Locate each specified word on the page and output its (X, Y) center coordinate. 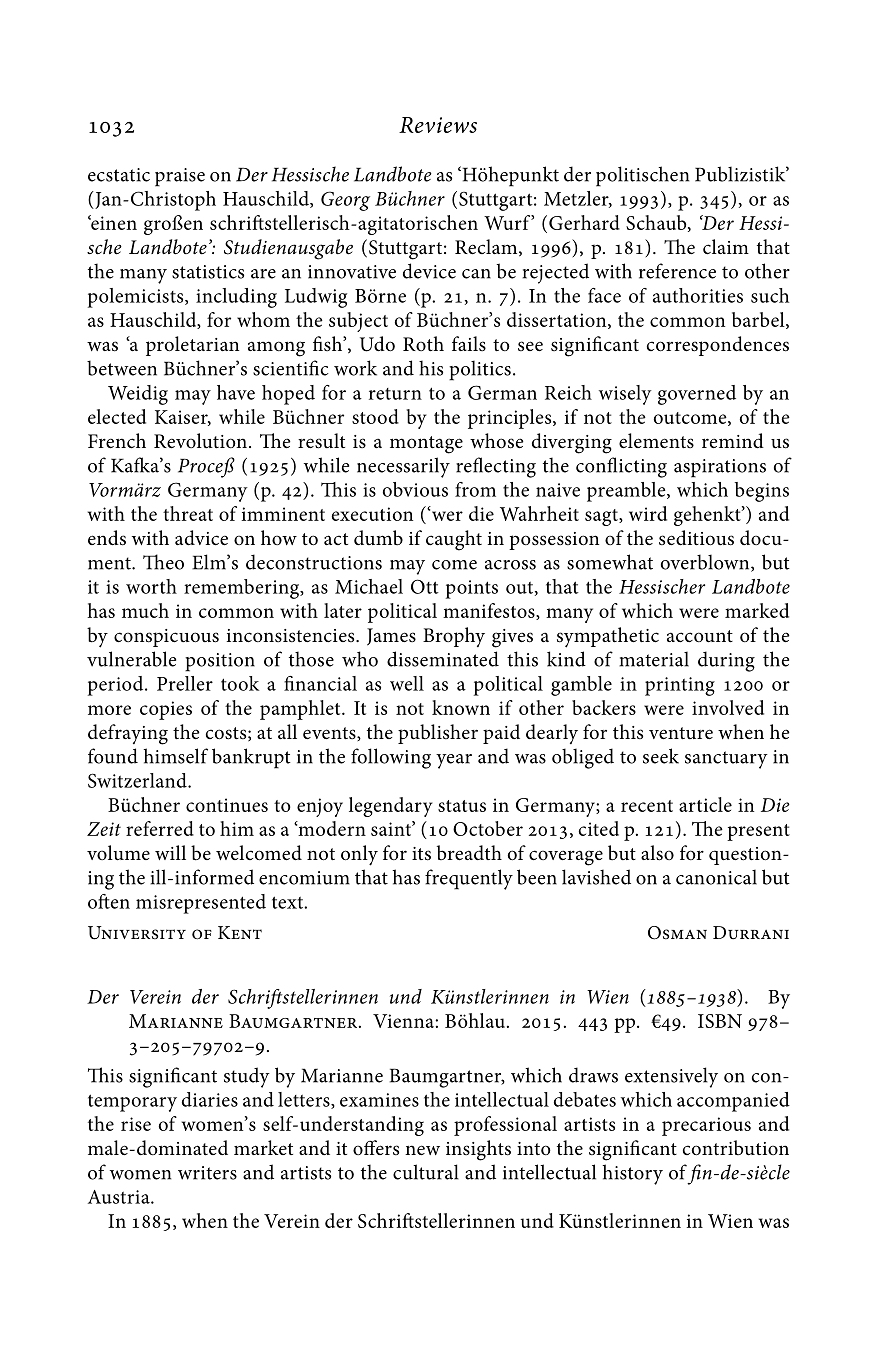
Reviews (438, 125)
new (422, 1150)
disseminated (443, 659)
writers (207, 1173)
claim (726, 247)
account (700, 636)
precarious (706, 1126)
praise (180, 177)
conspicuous (166, 638)
